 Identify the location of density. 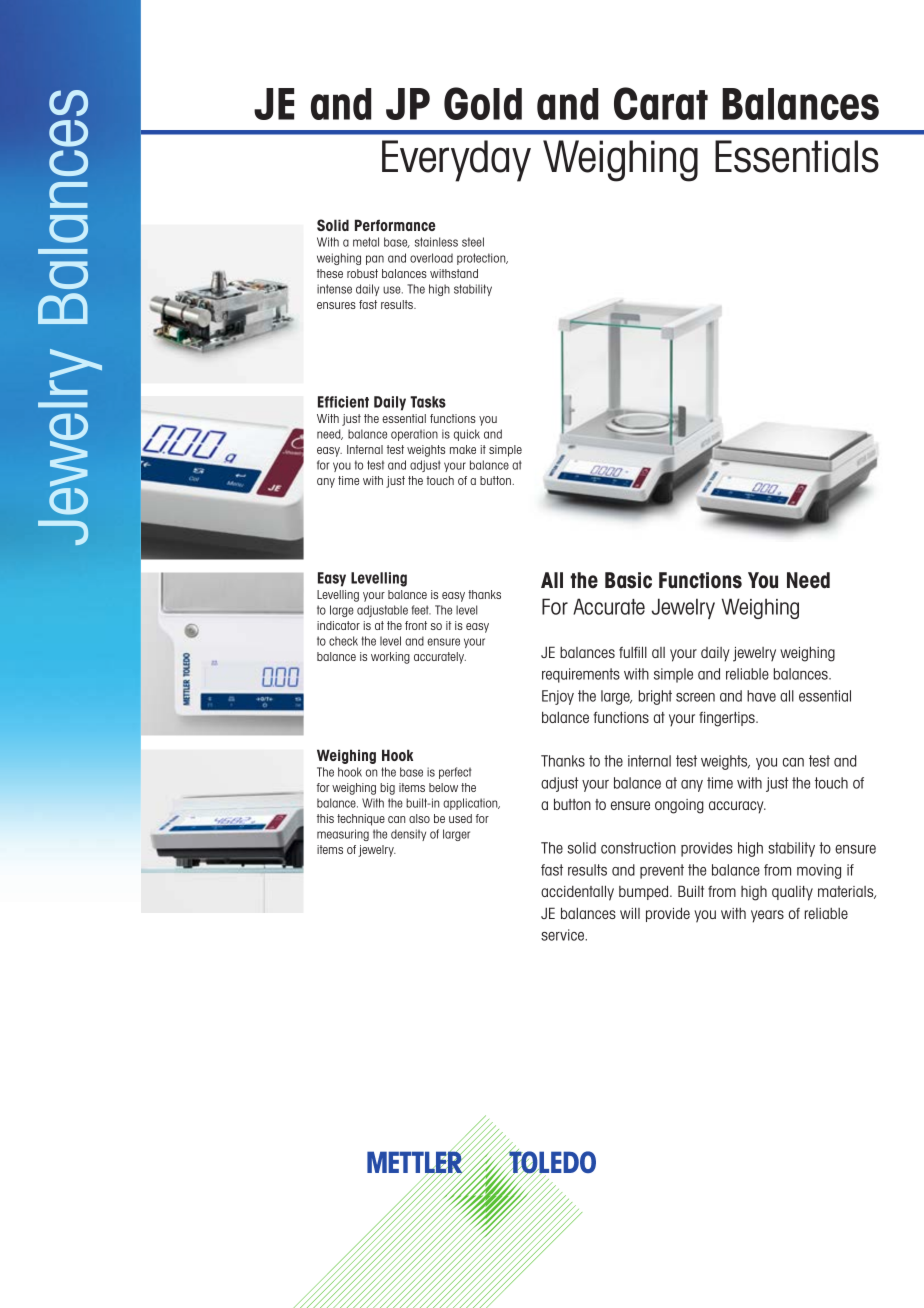
(408, 835).
